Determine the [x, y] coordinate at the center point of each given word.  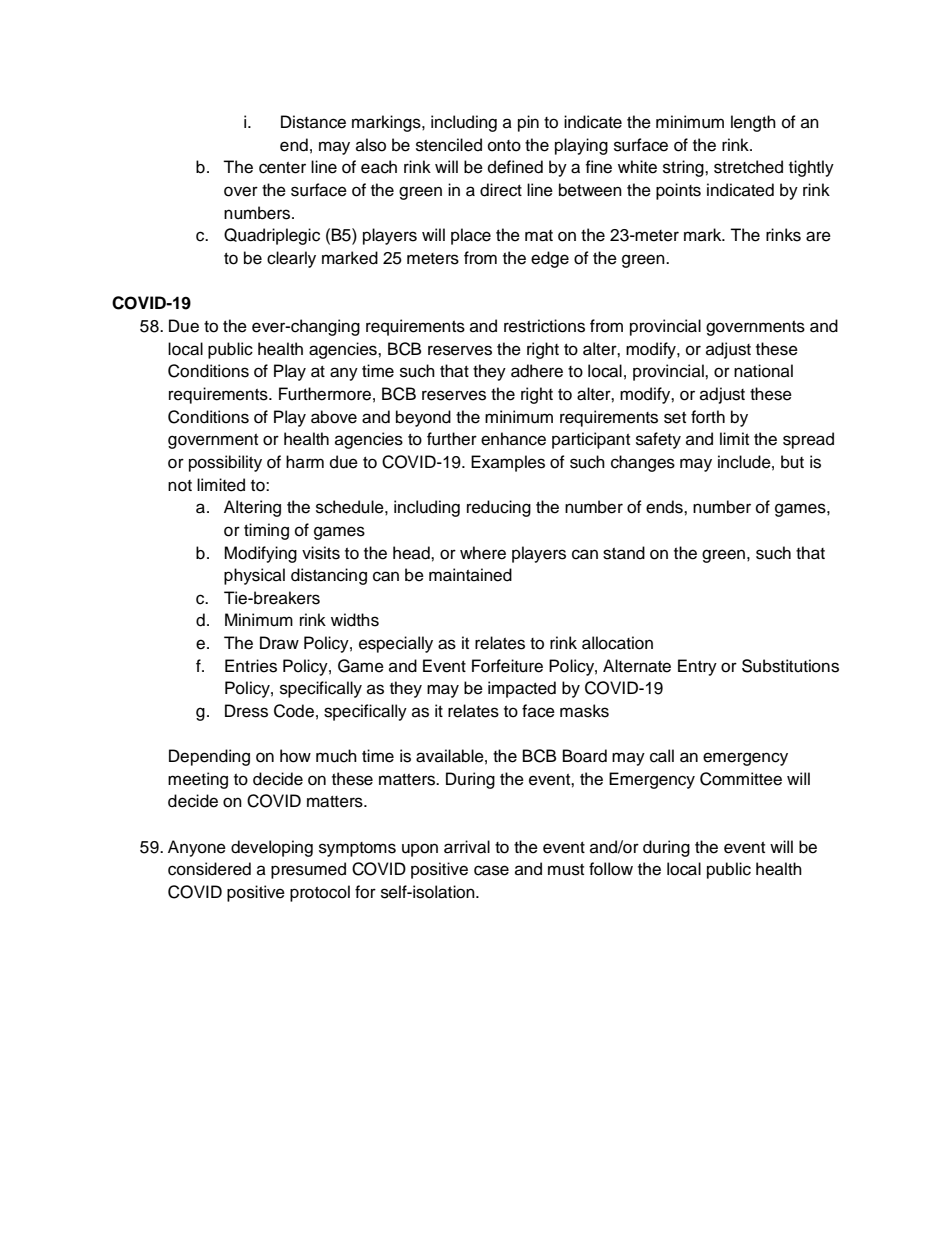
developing [272, 848]
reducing [499, 508]
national [763, 371]
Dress [246, 711]
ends [665, 507]
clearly [291, 259]
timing [266, 531]
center [282, 168]
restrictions [544, 326]
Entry [697, 667]
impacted [522, 689]
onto [504, 146]
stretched [748, 167]
